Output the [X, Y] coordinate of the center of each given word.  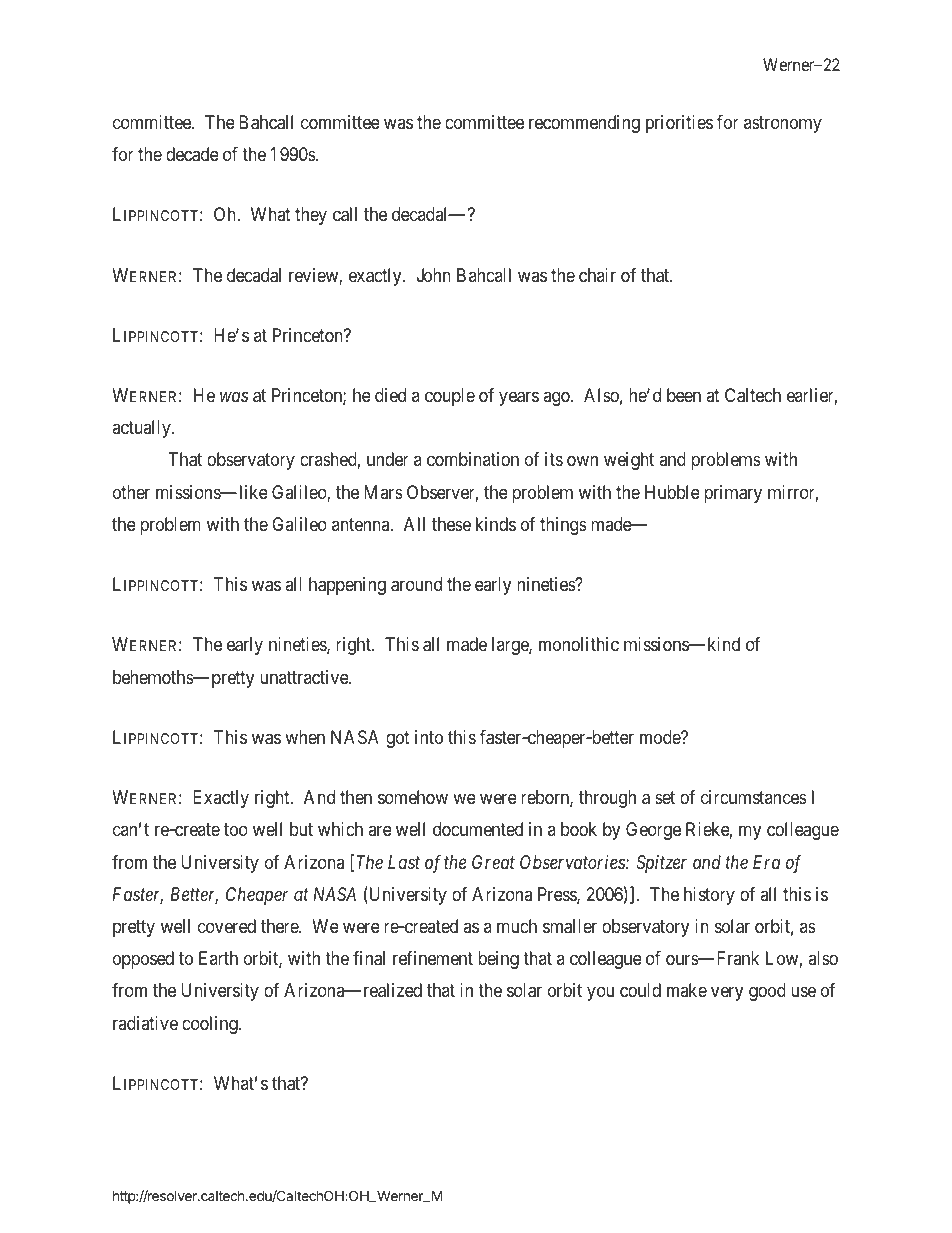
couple [450, 397]
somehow [413, 797]
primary [733, 494]
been [684, 395]
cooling [211, 1025]
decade [192, 154]
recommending [584, 124]
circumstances [754, 797]
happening [347, 586]
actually [142, 429]
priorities [679, 124]
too [236, 830]
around [416, 584]
